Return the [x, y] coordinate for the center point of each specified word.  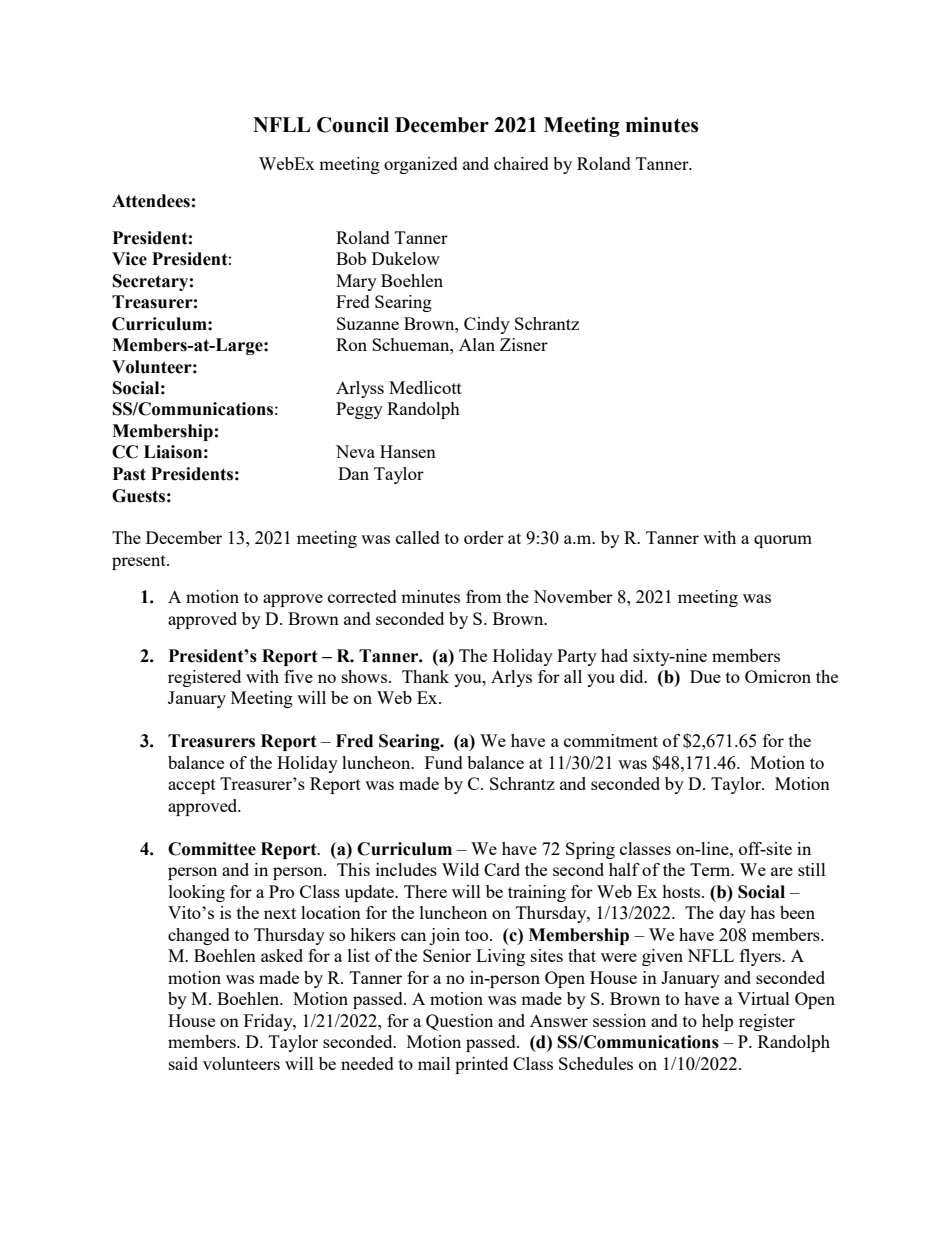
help [717, 1022]
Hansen [408, 451]
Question [459, 1022]
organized [421, 165]
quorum [783, 541]
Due [705, 676]
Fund [444, 762]
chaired [521, 163]
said [183, 1063]
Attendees [151, 201]
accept [192, 786]
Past [129, 474]
